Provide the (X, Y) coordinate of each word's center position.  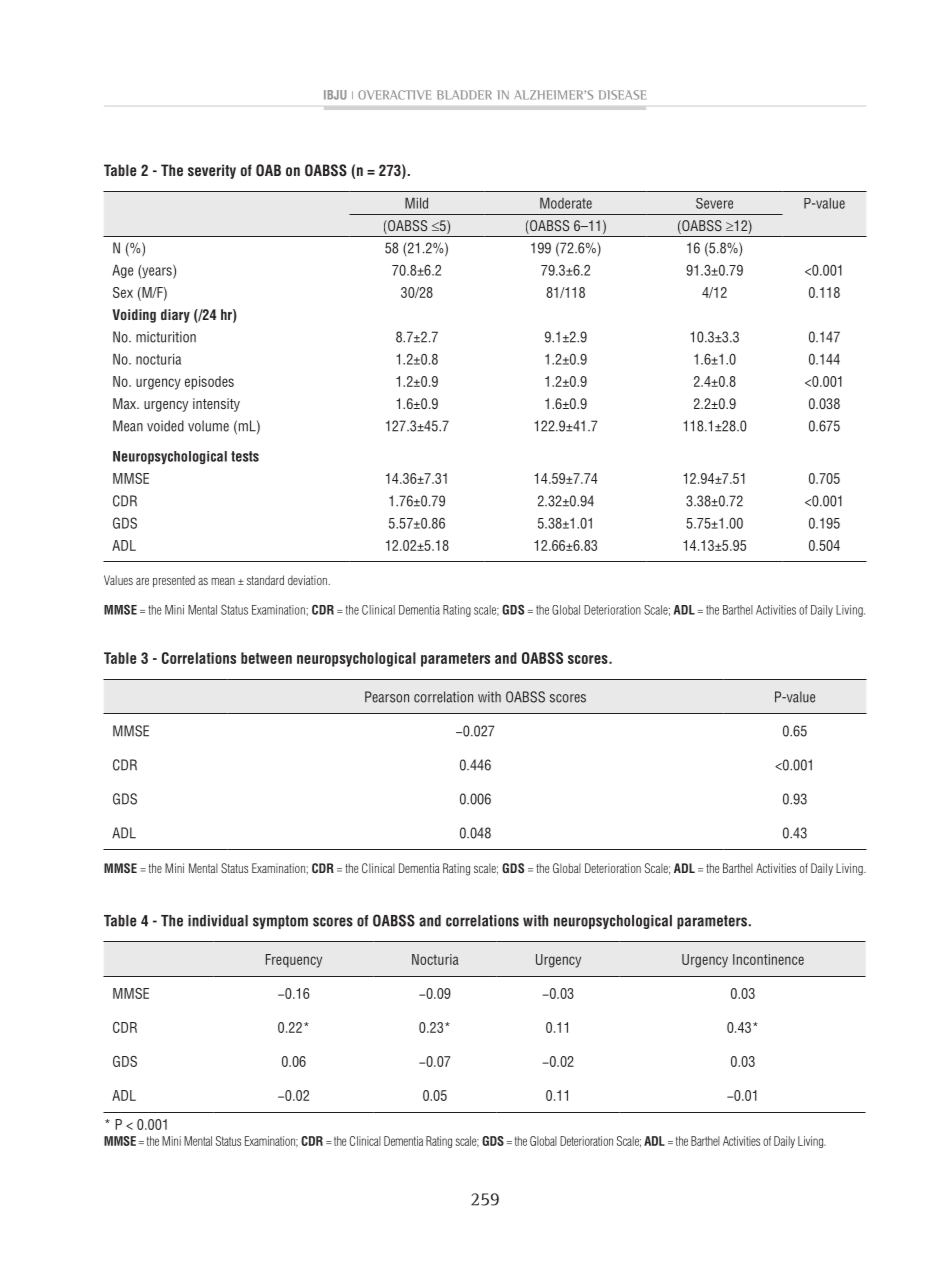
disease (622, 95)
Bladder (464, 95)
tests (245, 456)
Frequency (294, 961)
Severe (714, 203)
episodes (209, 383)
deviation (308, 580)
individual (218, 921)
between (266, 658)
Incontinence (768, 959)
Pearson (387, 697)
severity (212, 171)
